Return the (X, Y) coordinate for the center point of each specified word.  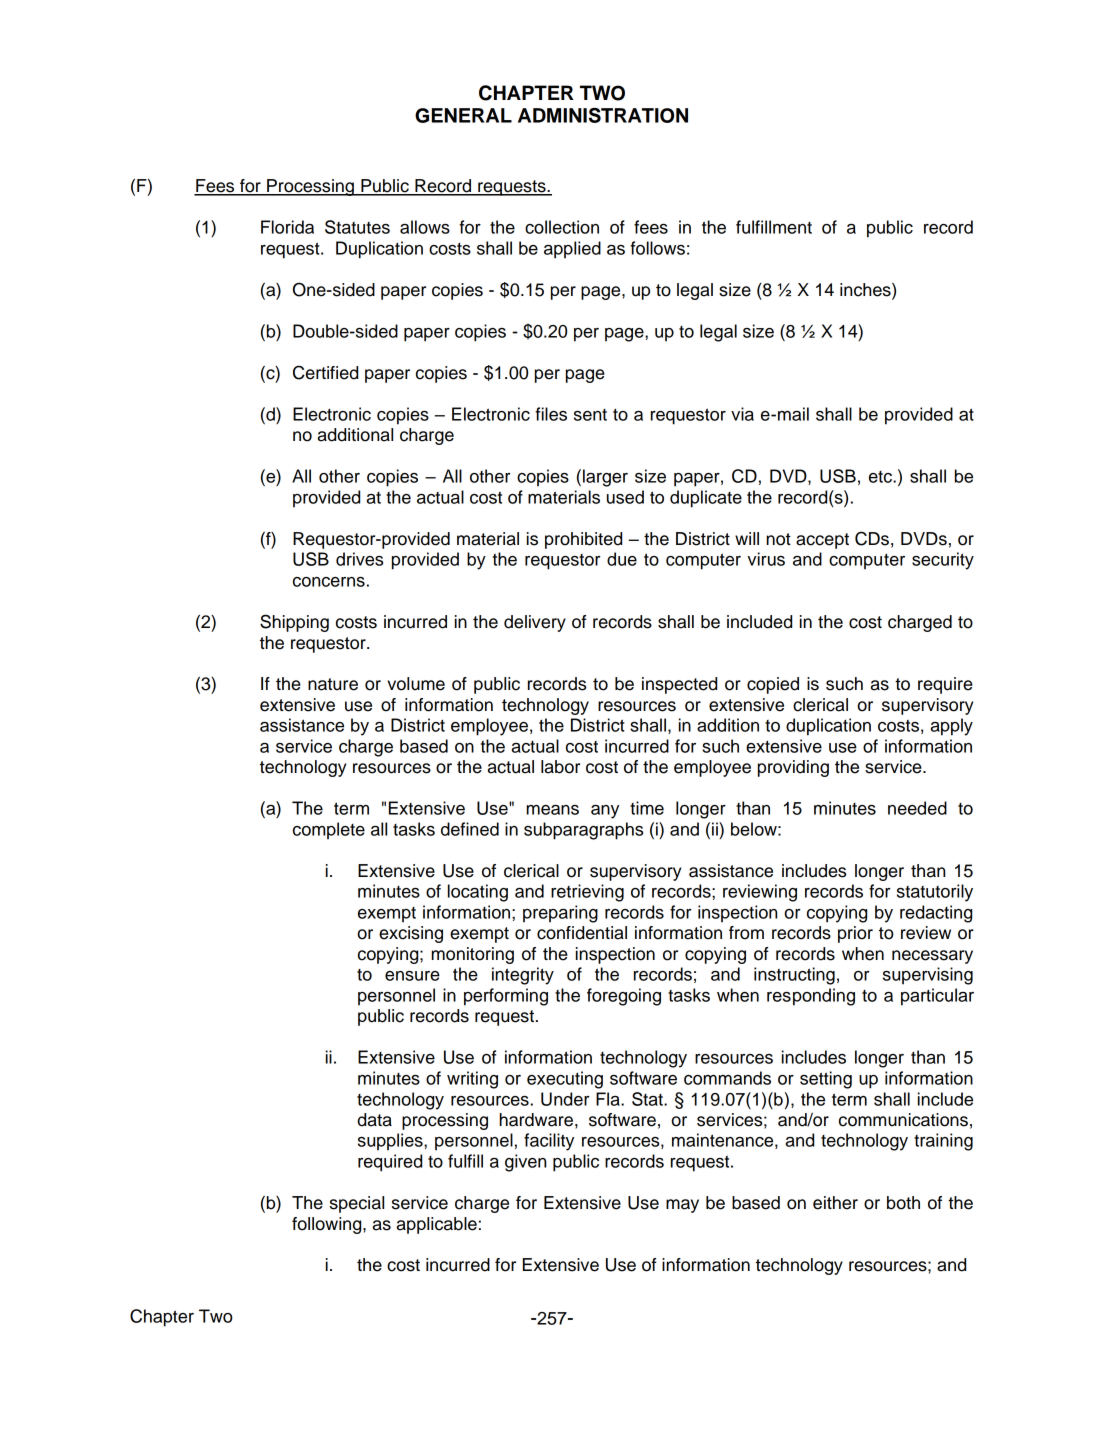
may (682, 1206)
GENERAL (463, 115)
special (357, 1204)
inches (866, 291)
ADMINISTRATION (603, 115)
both (903, 1203)
